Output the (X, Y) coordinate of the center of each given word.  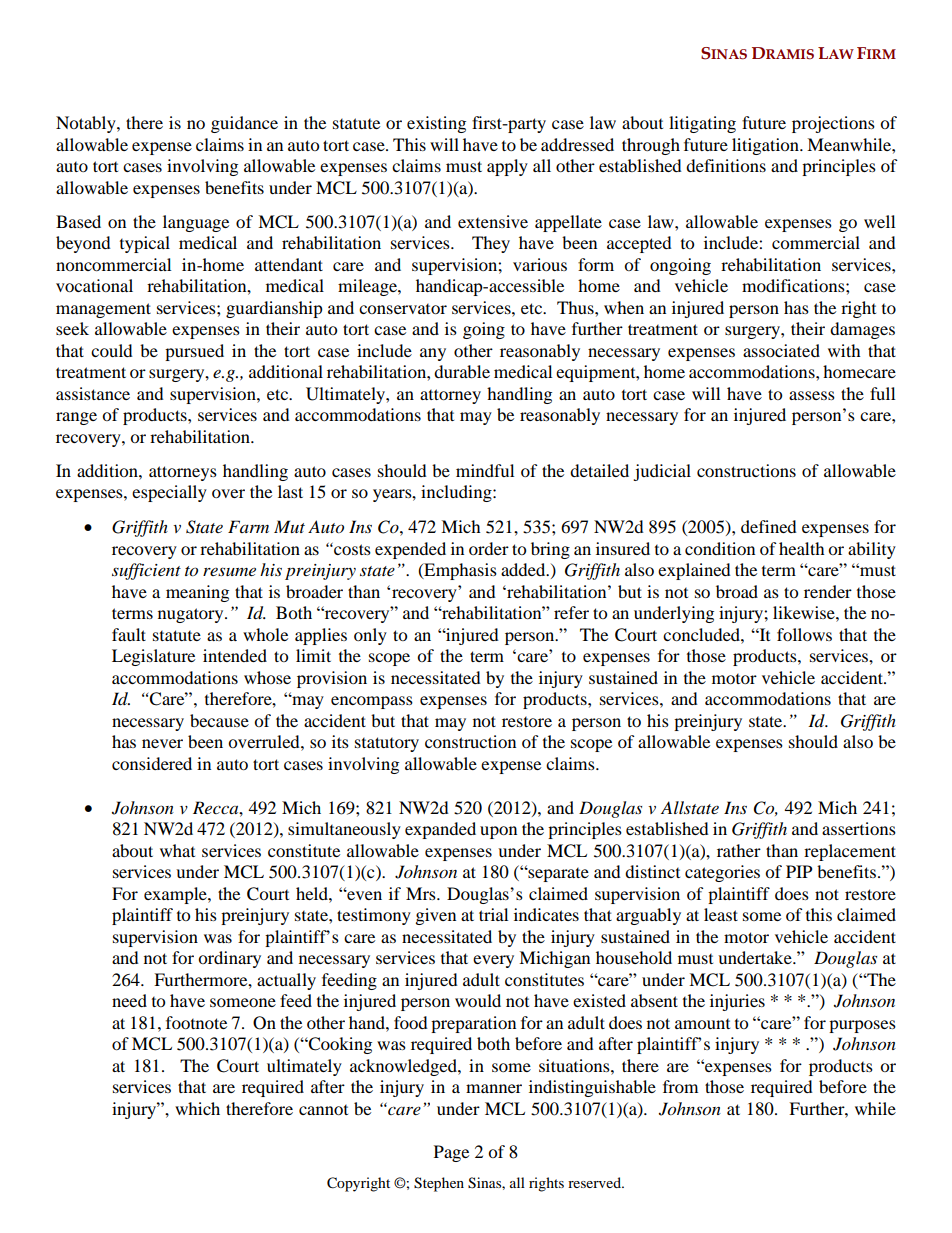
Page (451, 1153)
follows (804, 634)
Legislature (153, 657)
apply (507, 167)
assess (812, 395)
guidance (244, 124)
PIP (799, 871)
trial (493, 914)
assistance (93, 393)
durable (462, 371)
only (370, 636)
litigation (766, 146)
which (197, 1108)
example (176, 895)
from (680, 1086)
